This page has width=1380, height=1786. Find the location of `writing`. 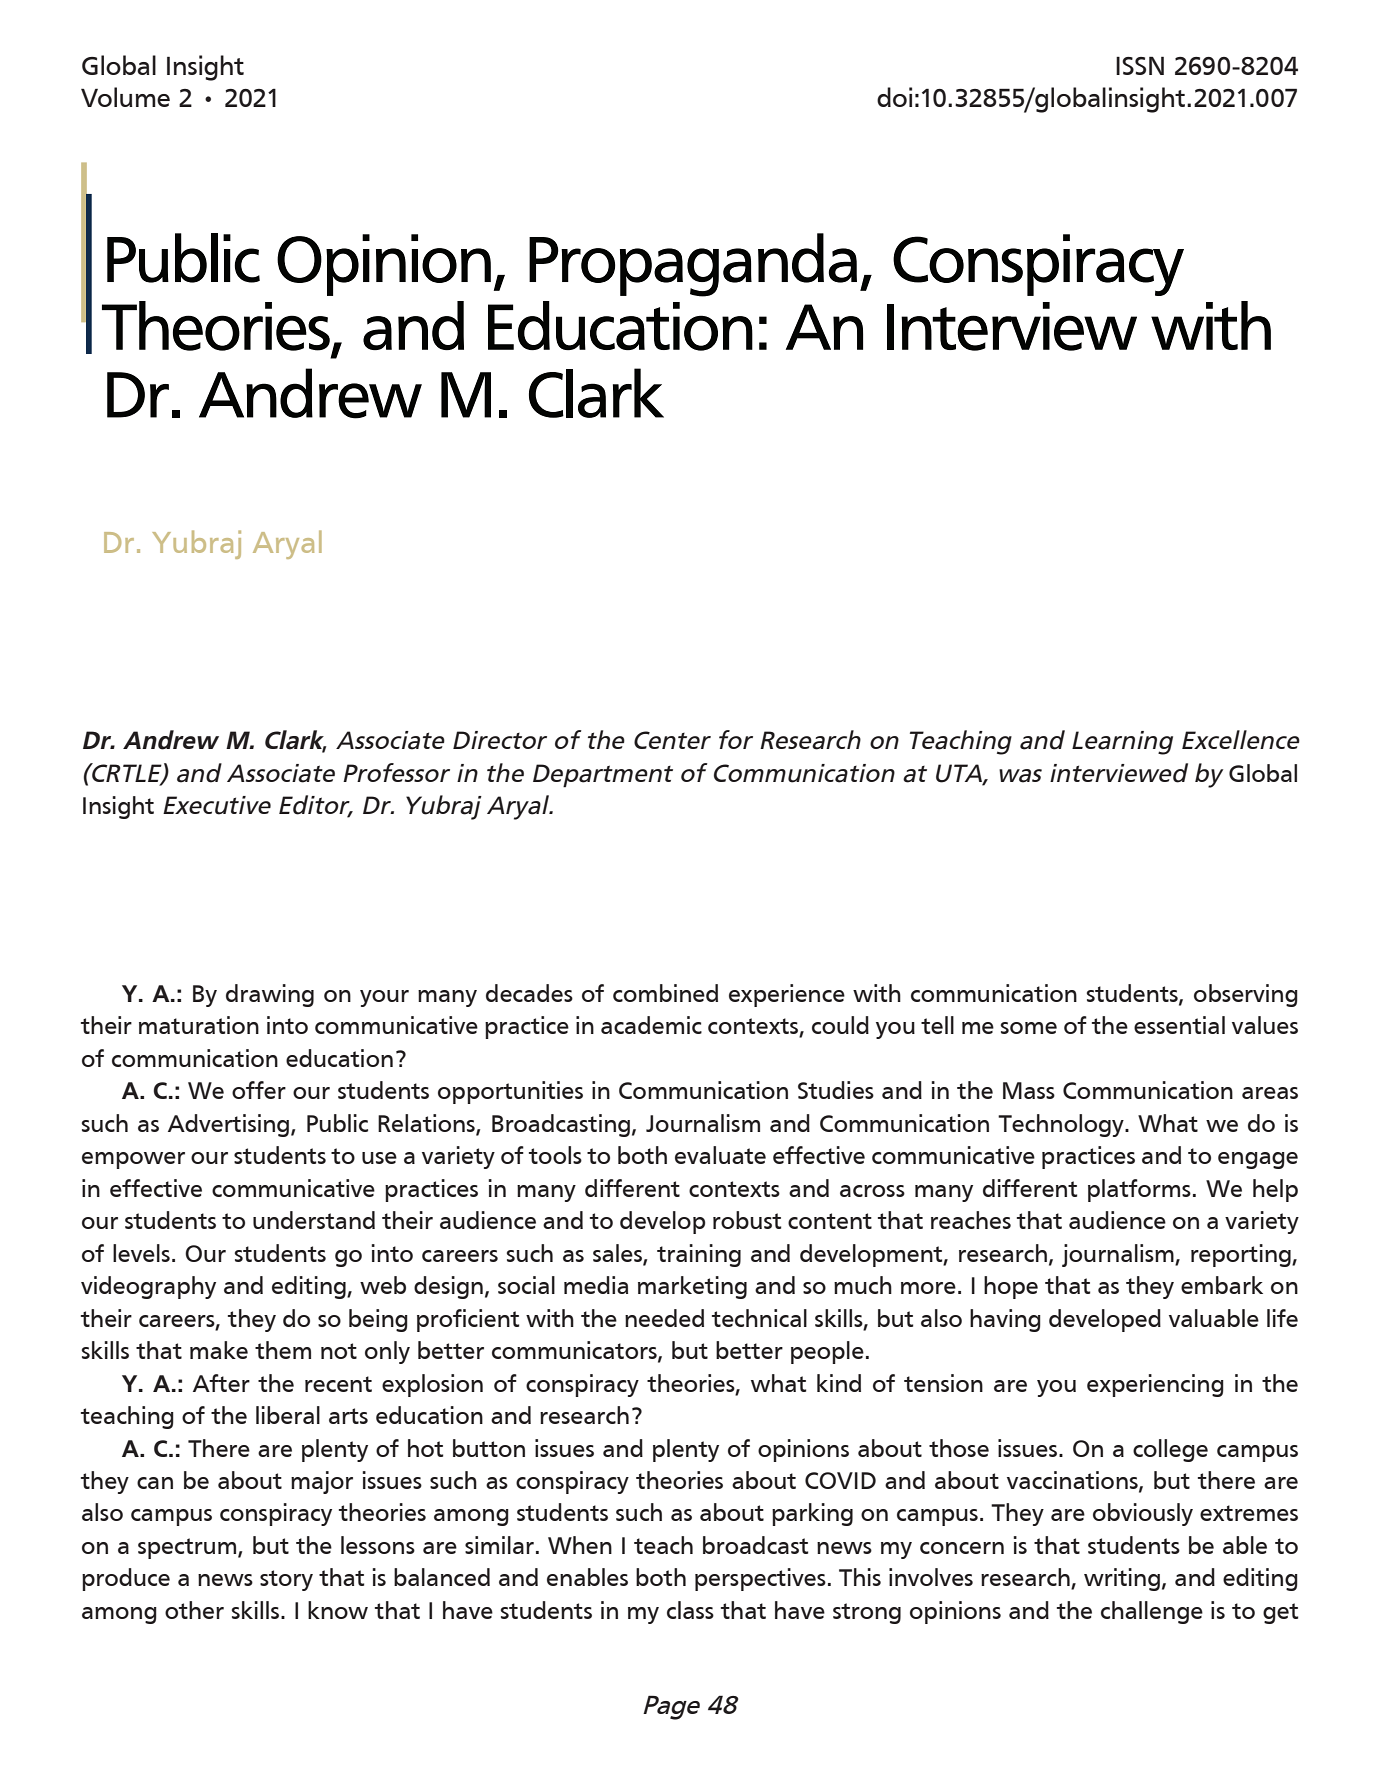

writing is located at coordinates (1122, 1579).
